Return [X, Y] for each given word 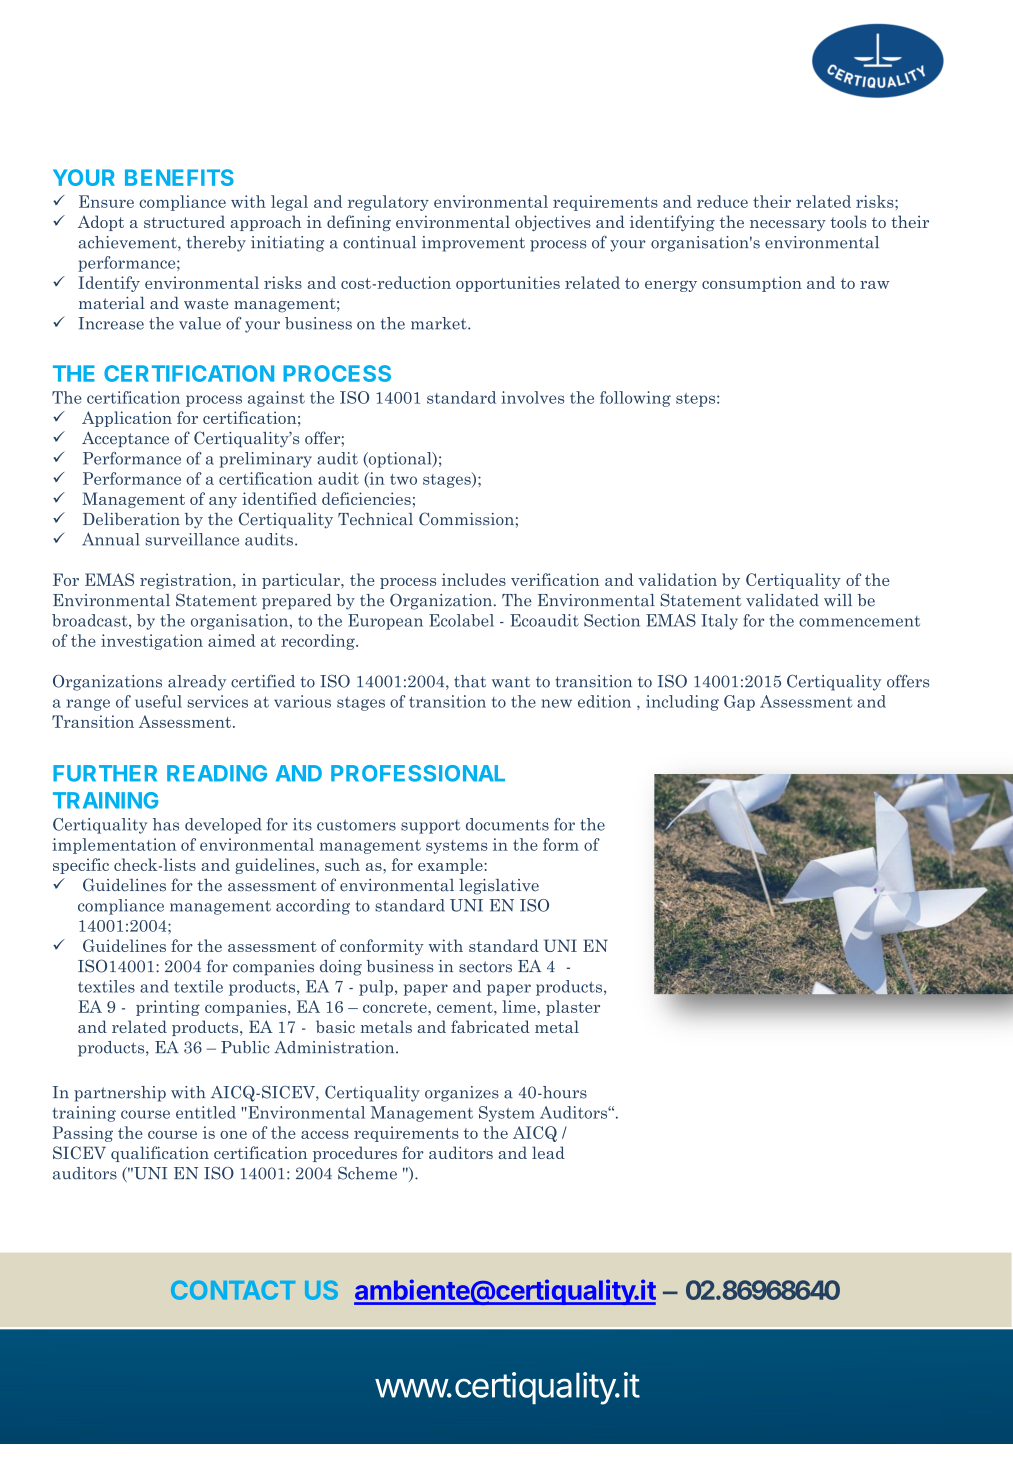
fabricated [490, 1026]
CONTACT [233, 1290]
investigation [152, 642]
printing [168, 1008]
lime [520, 1006]
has [166, 824]
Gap [739, 703]
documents [507, 824]
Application [127, 419]
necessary [788, 225]
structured [184, 221]
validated [782, 600]
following [635, 399]
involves [532, 397]
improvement [473, 244]
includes [474, 579]
